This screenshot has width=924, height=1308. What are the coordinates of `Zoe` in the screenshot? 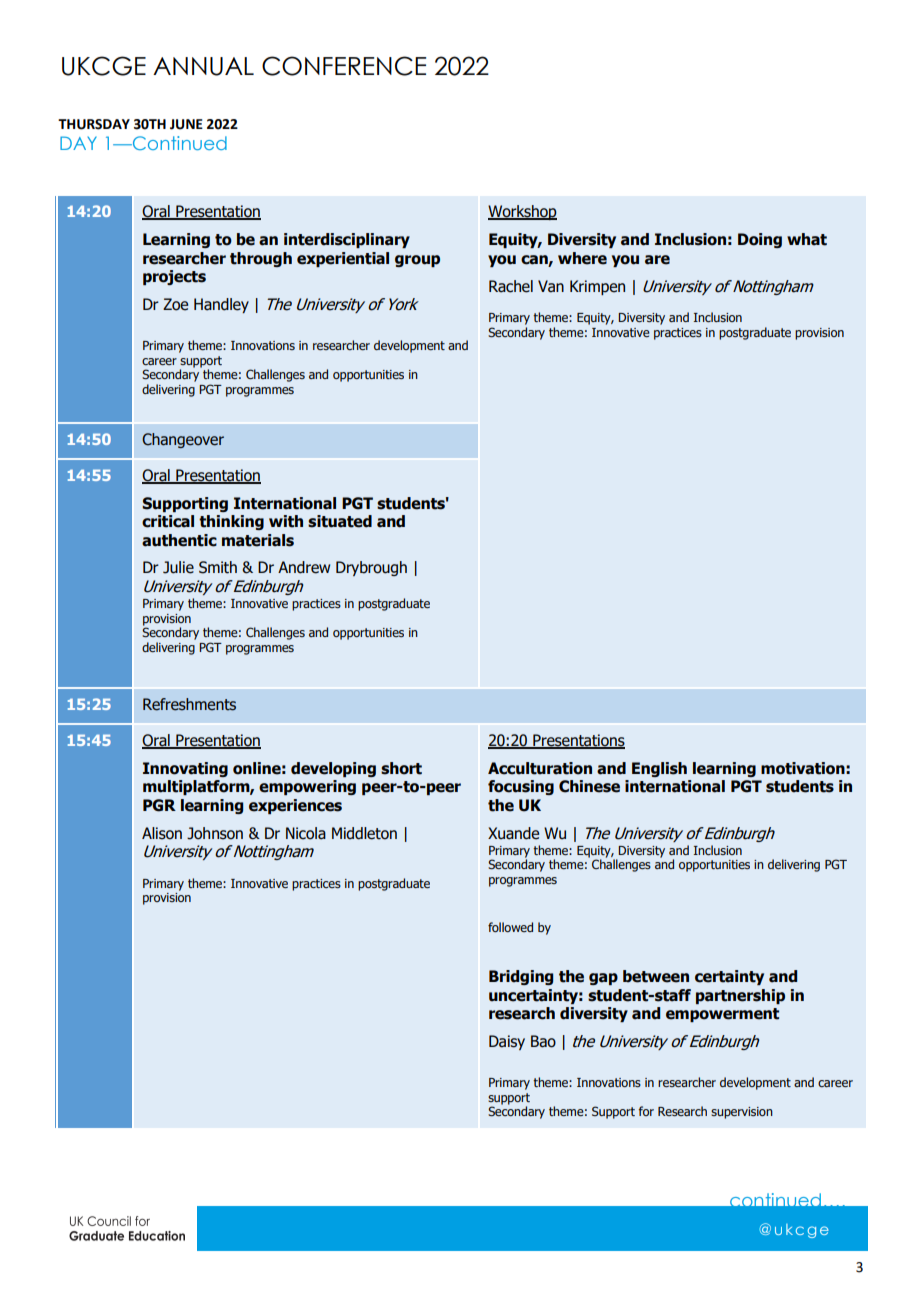 It's located at (175, 304).
